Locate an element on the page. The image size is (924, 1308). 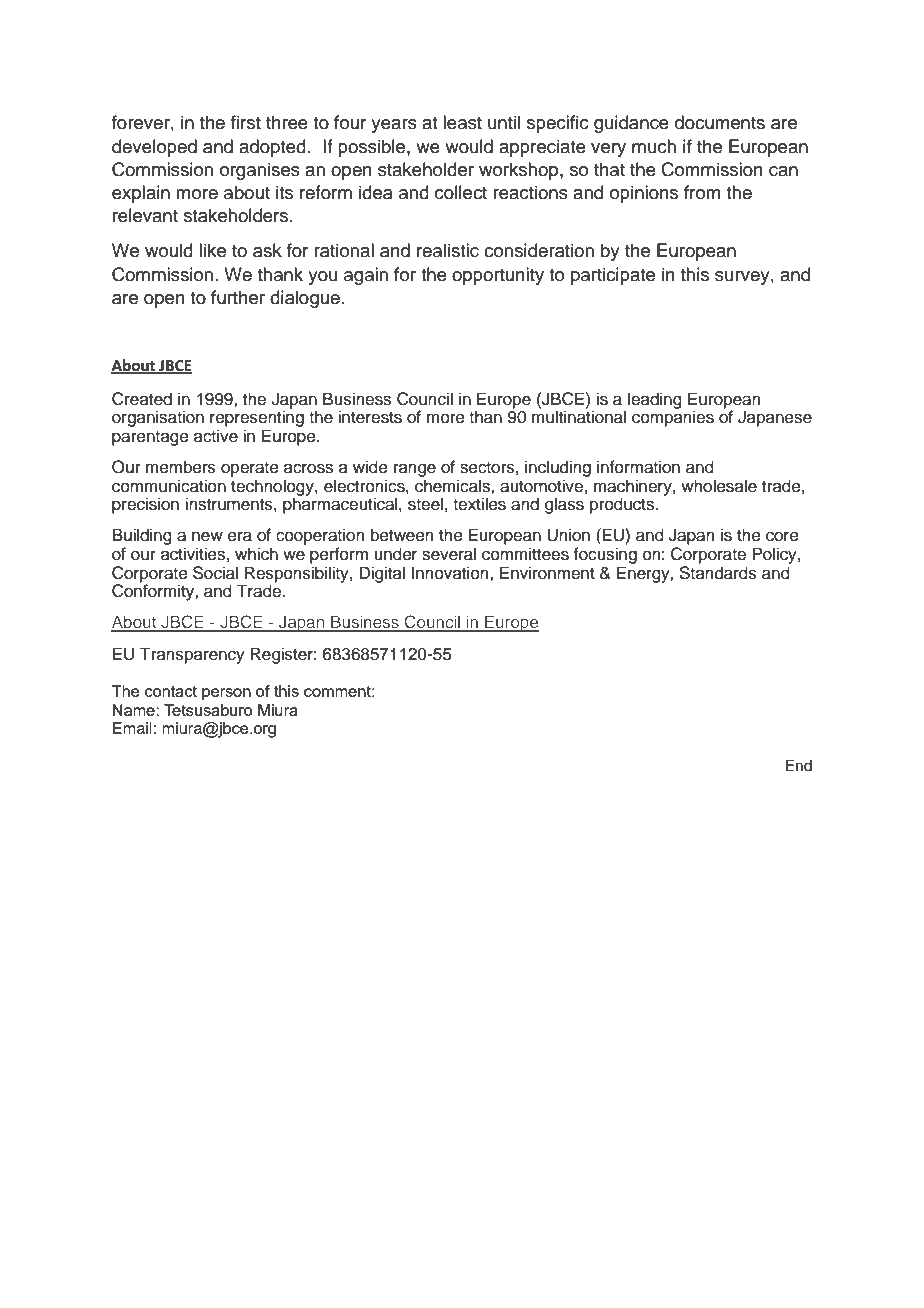
documents is located at coordinates (720, 122).
